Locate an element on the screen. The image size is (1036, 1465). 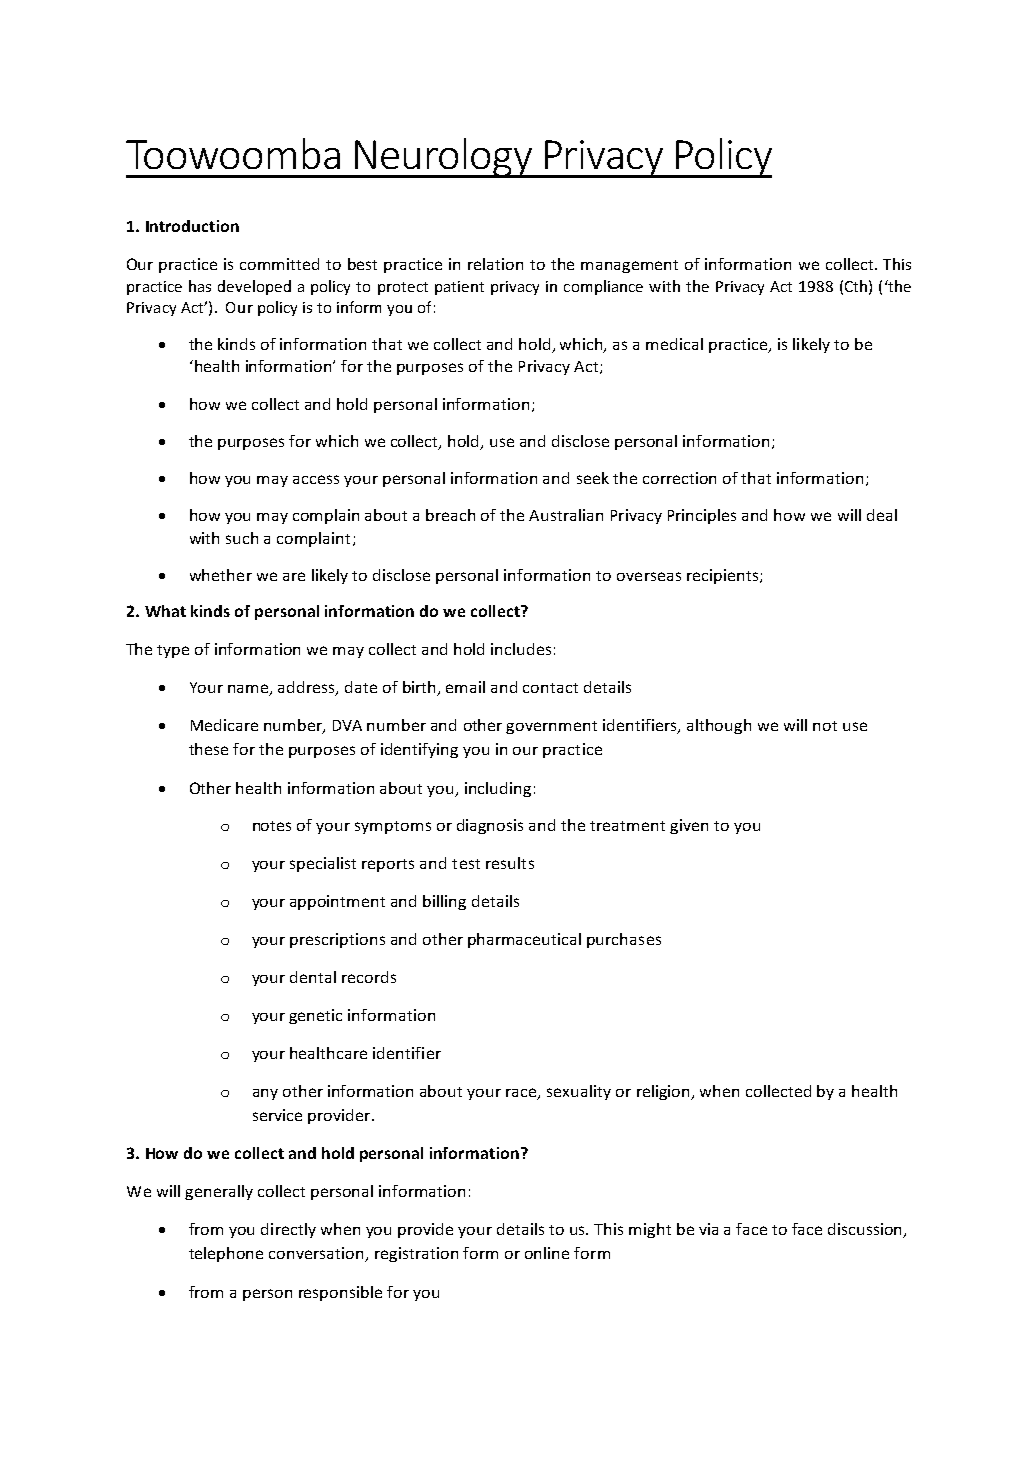
telephone is located at coordinates (226, 1254).
